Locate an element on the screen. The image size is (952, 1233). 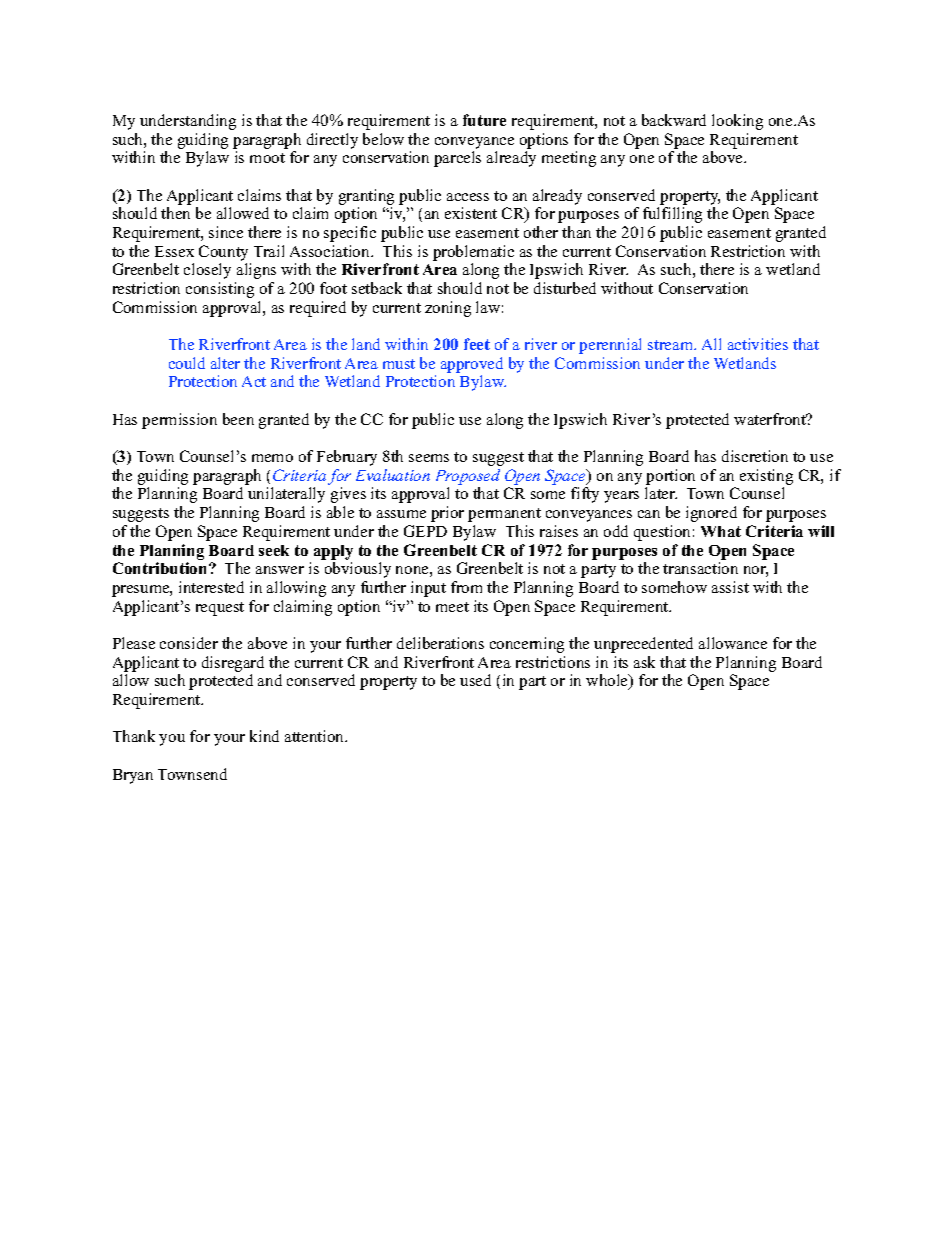
kind is located at coordinates (264, 736).
